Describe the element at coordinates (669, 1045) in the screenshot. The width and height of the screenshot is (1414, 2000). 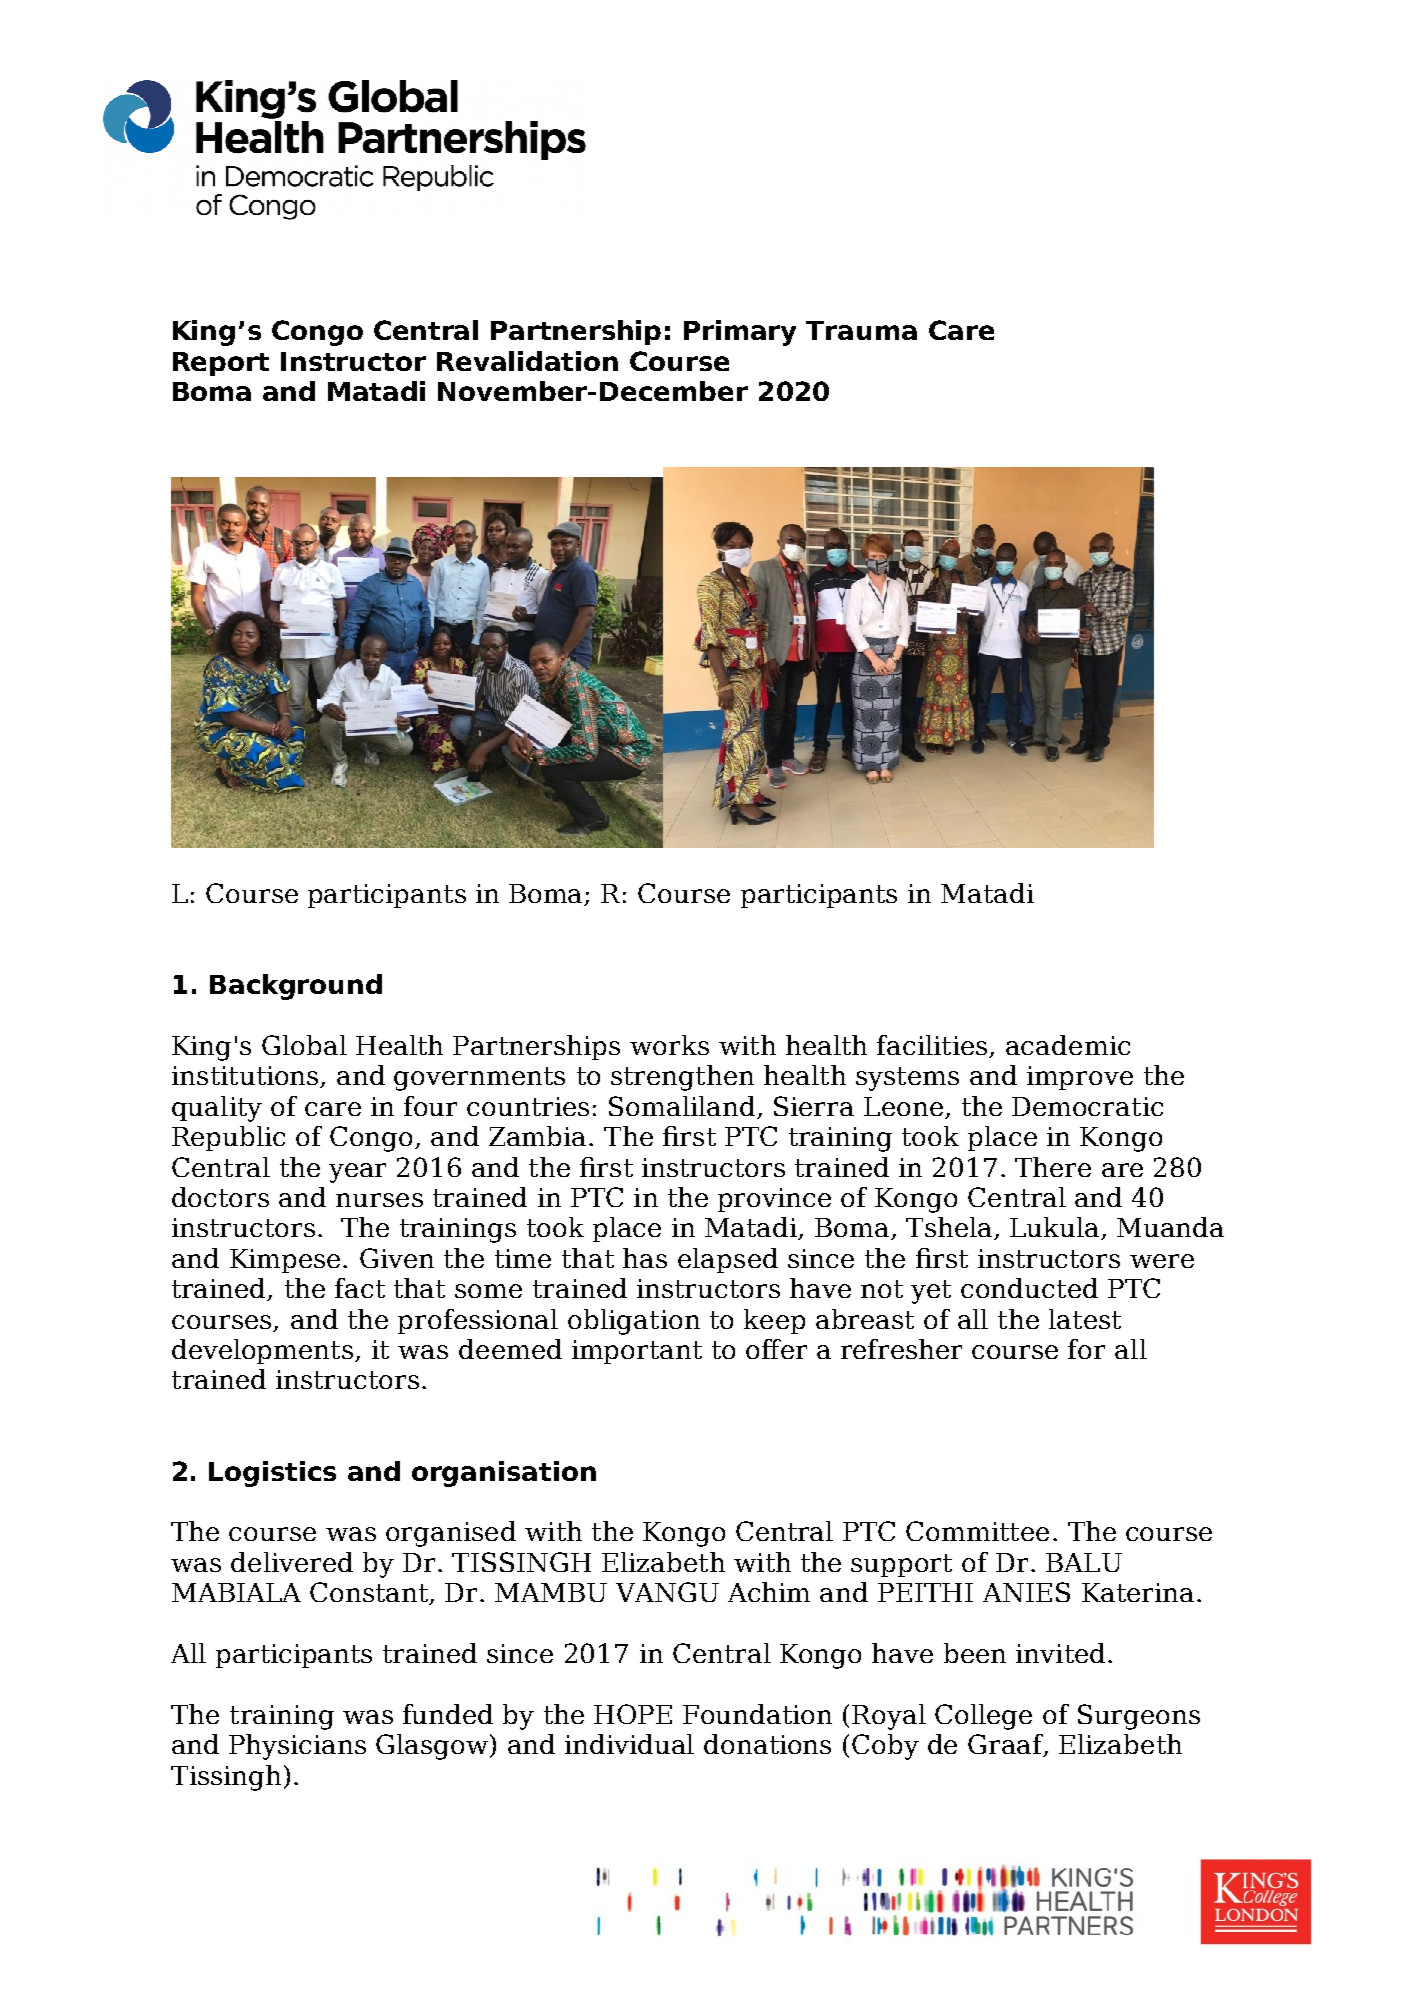
I see `works` at that location.
